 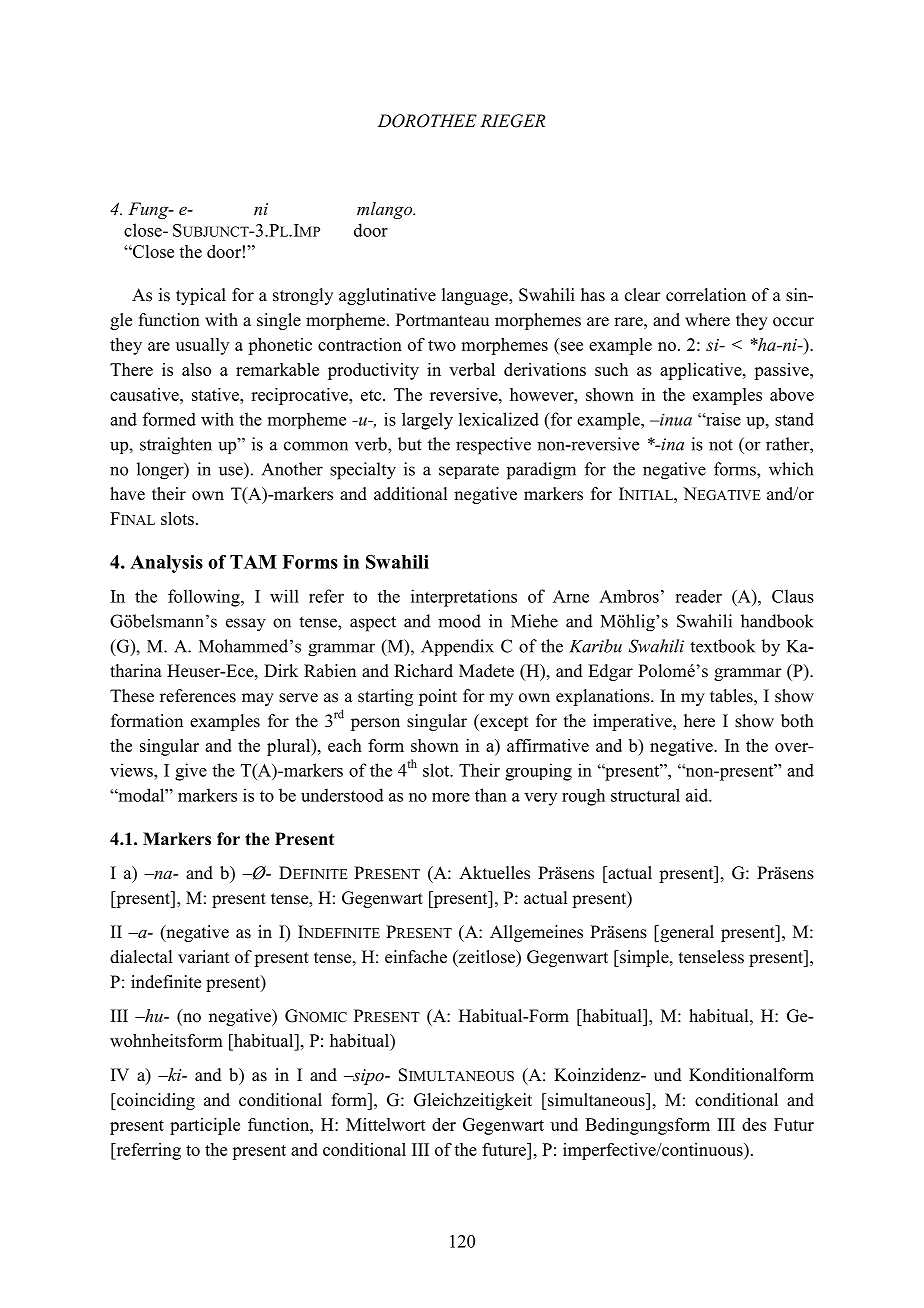 I want to click on give, so click(x=191, y=772).
